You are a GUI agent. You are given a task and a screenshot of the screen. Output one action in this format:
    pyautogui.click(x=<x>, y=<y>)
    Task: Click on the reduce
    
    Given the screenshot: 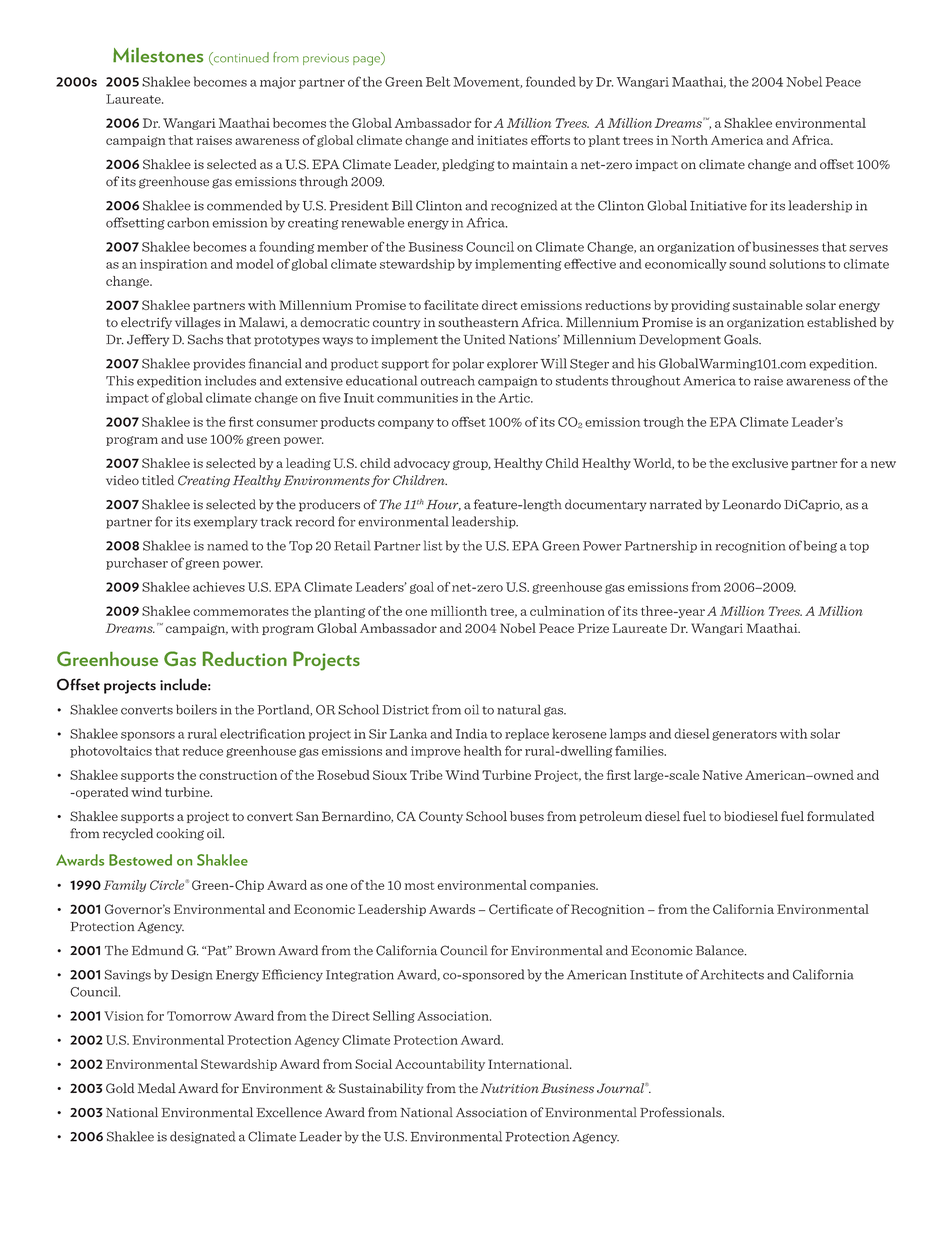 What is the action you would take?
    pyautogui.click(x=203, y=751)
